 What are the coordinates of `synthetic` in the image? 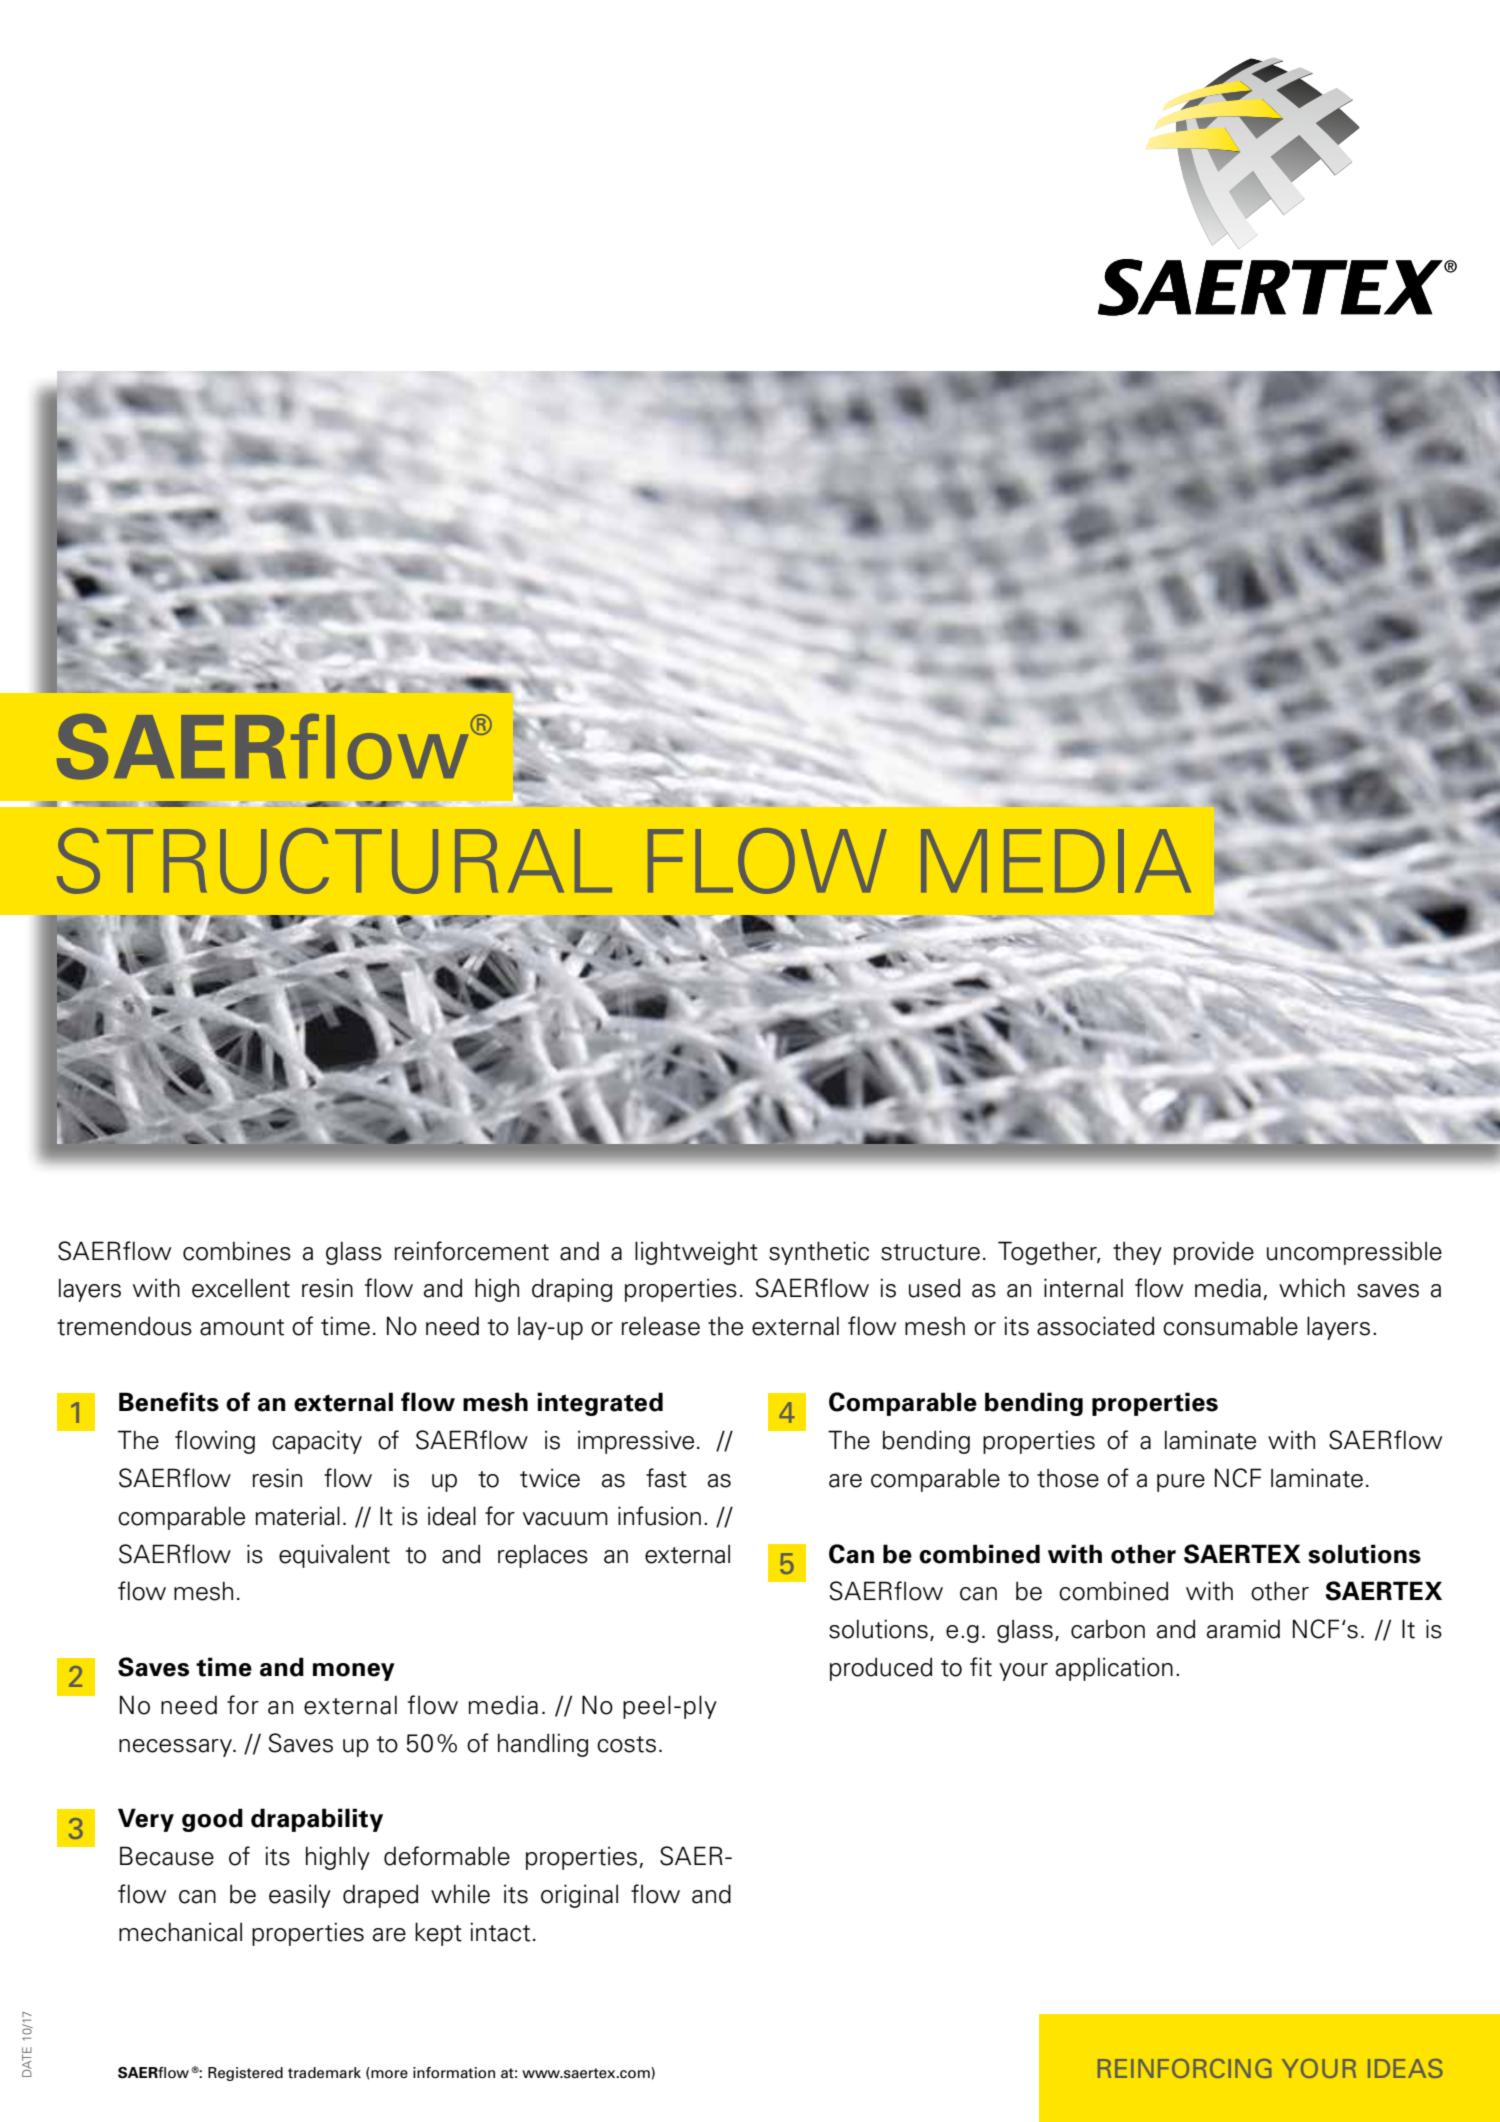 It's located at (819, 1253).
